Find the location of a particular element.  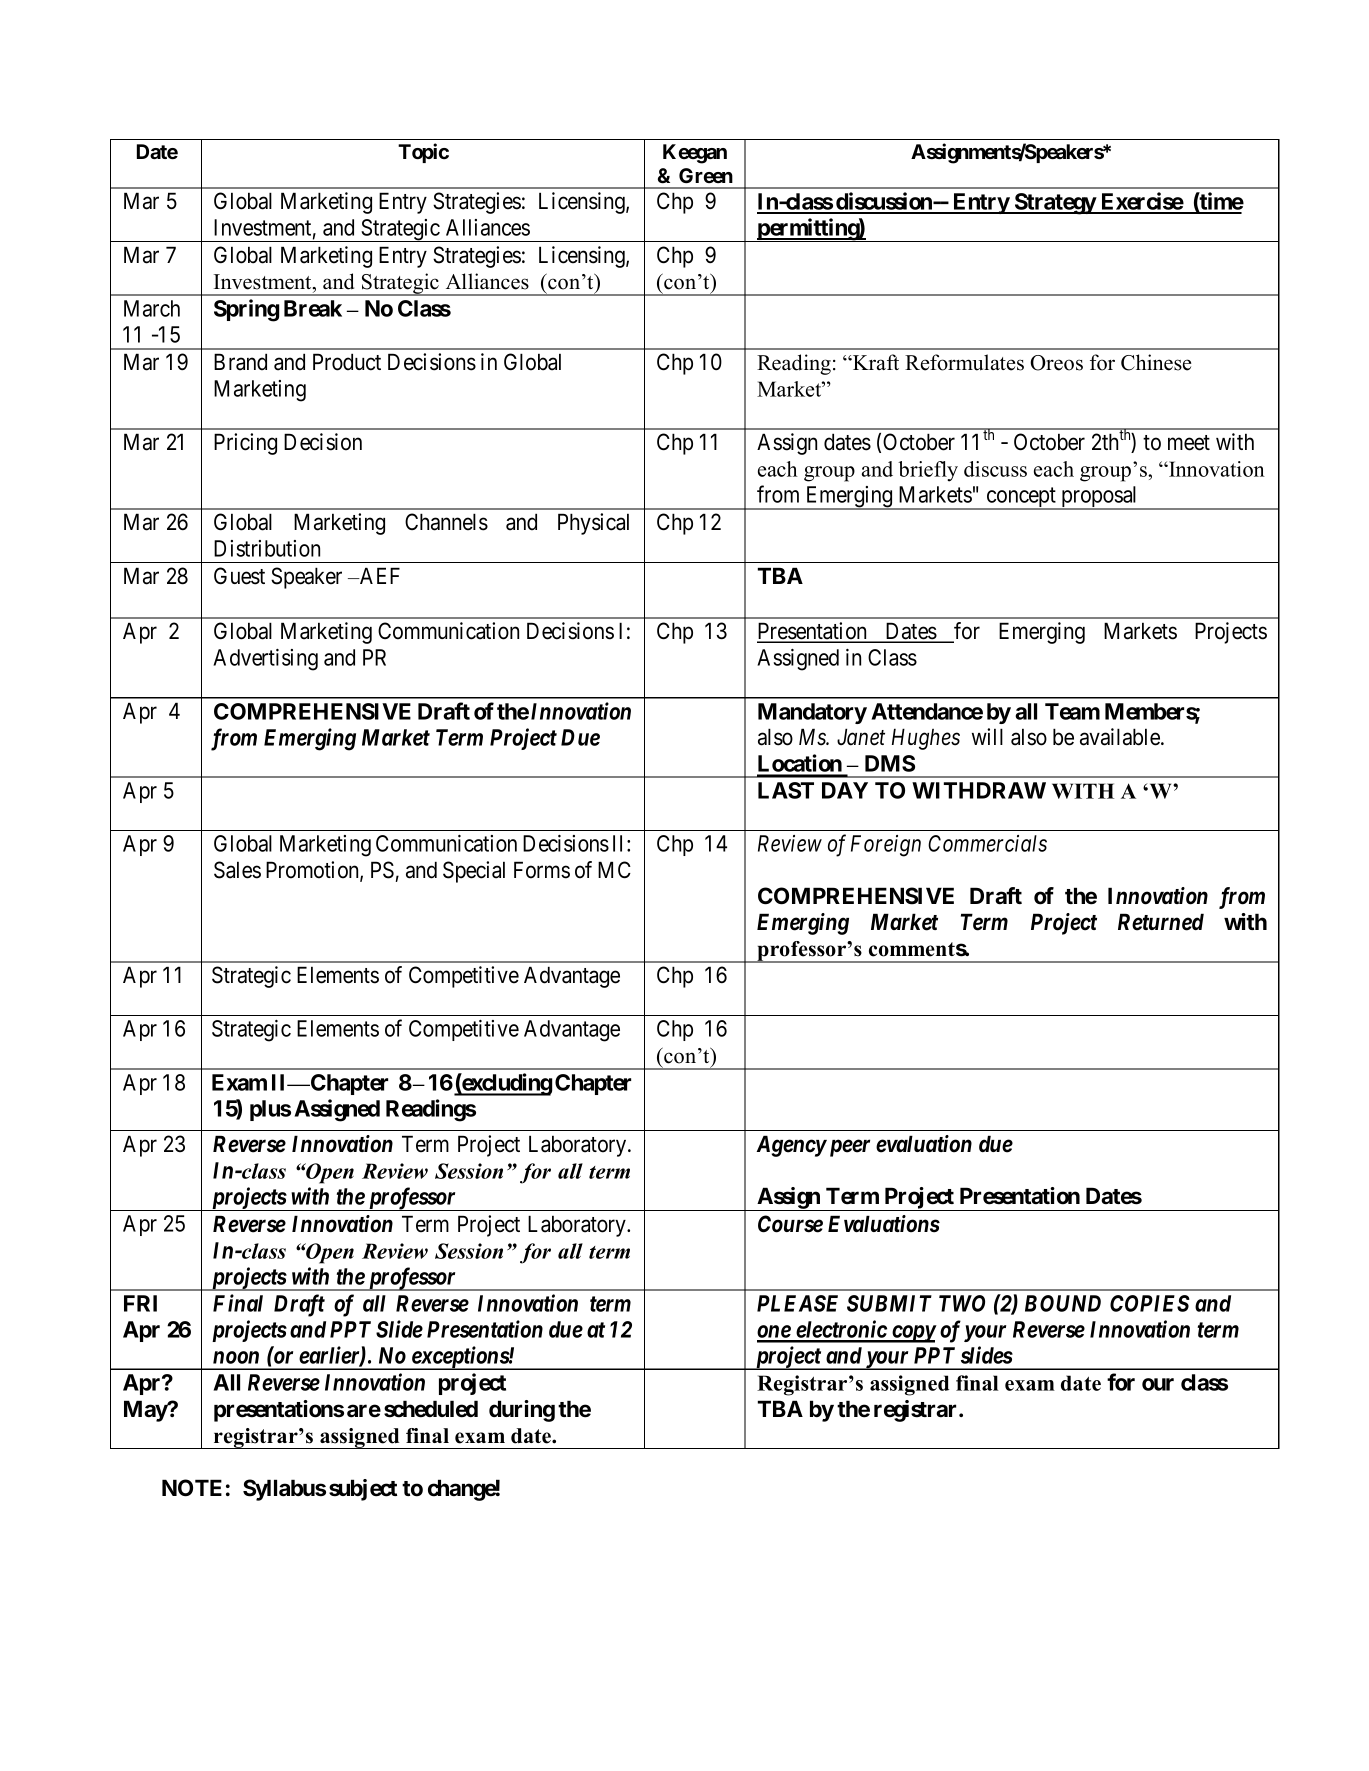

Physical is located at coordinates (593, 524).
